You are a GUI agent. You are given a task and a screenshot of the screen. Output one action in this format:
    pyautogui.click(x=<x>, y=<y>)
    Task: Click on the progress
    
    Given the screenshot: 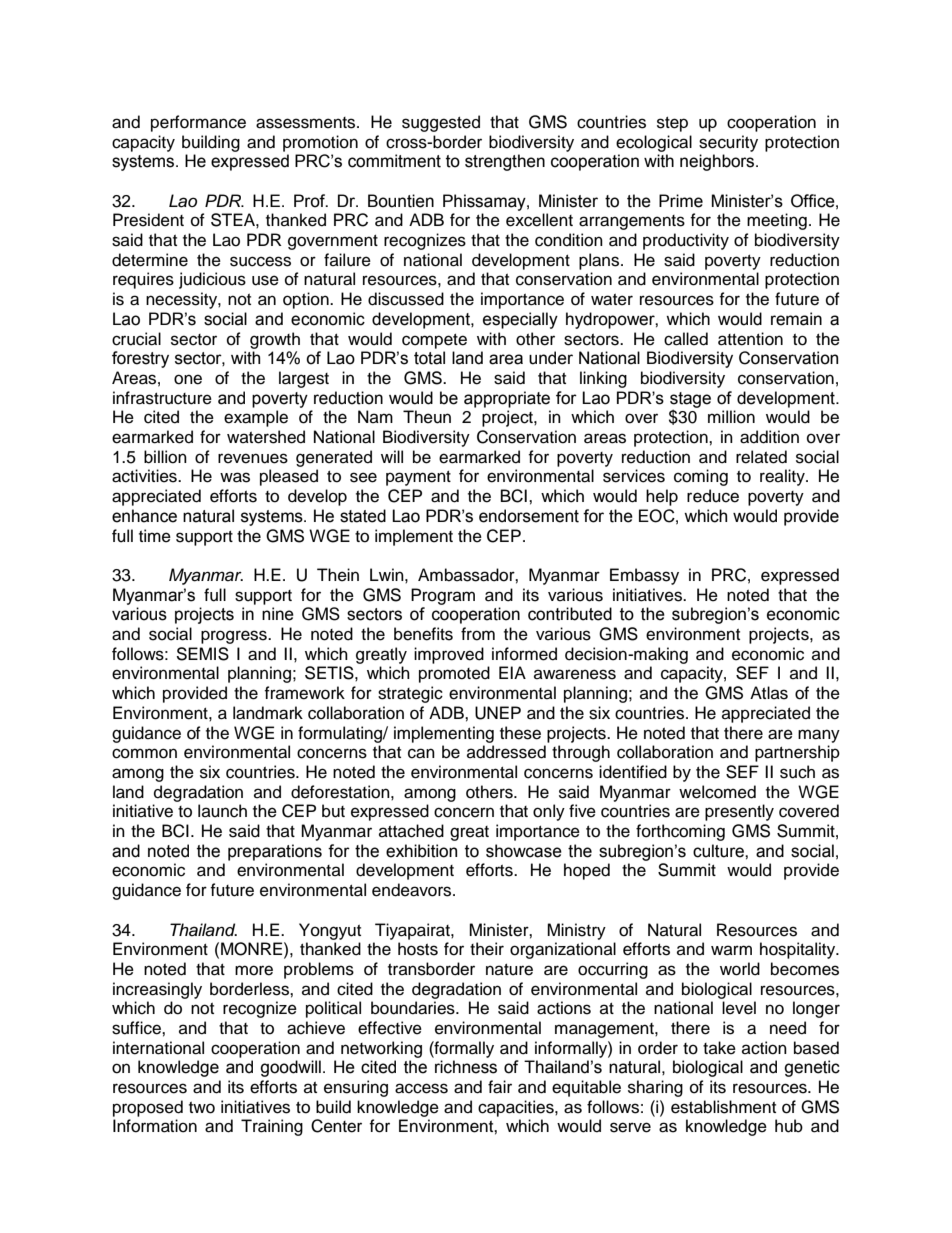 What is the action you would take?
    pyautogui.click(x=235, y=637)
